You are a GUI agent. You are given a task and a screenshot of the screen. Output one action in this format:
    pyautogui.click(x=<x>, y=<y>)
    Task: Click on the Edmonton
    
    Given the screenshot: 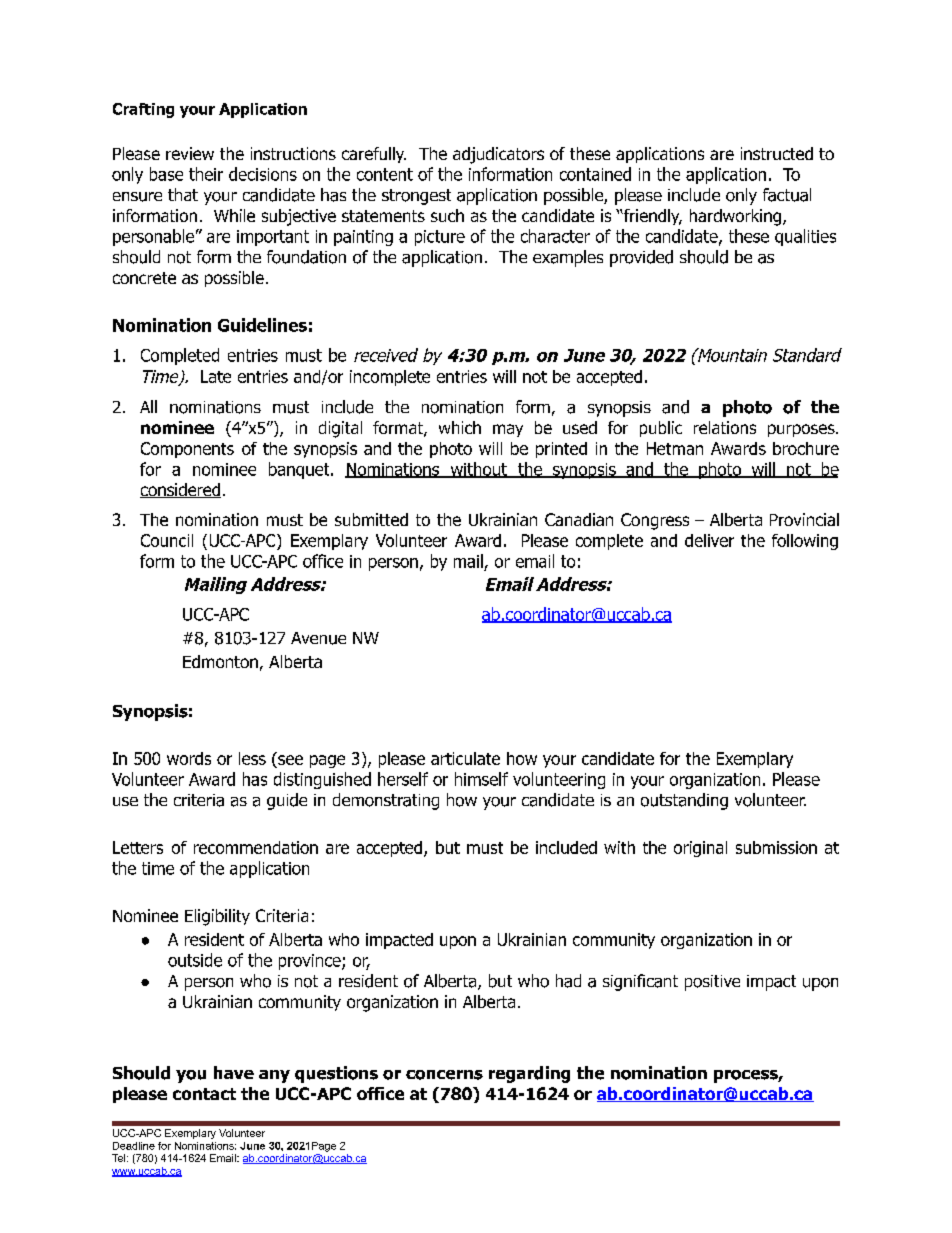 What is the action you would take?
    pyautogui.click(x=220, y=661)
